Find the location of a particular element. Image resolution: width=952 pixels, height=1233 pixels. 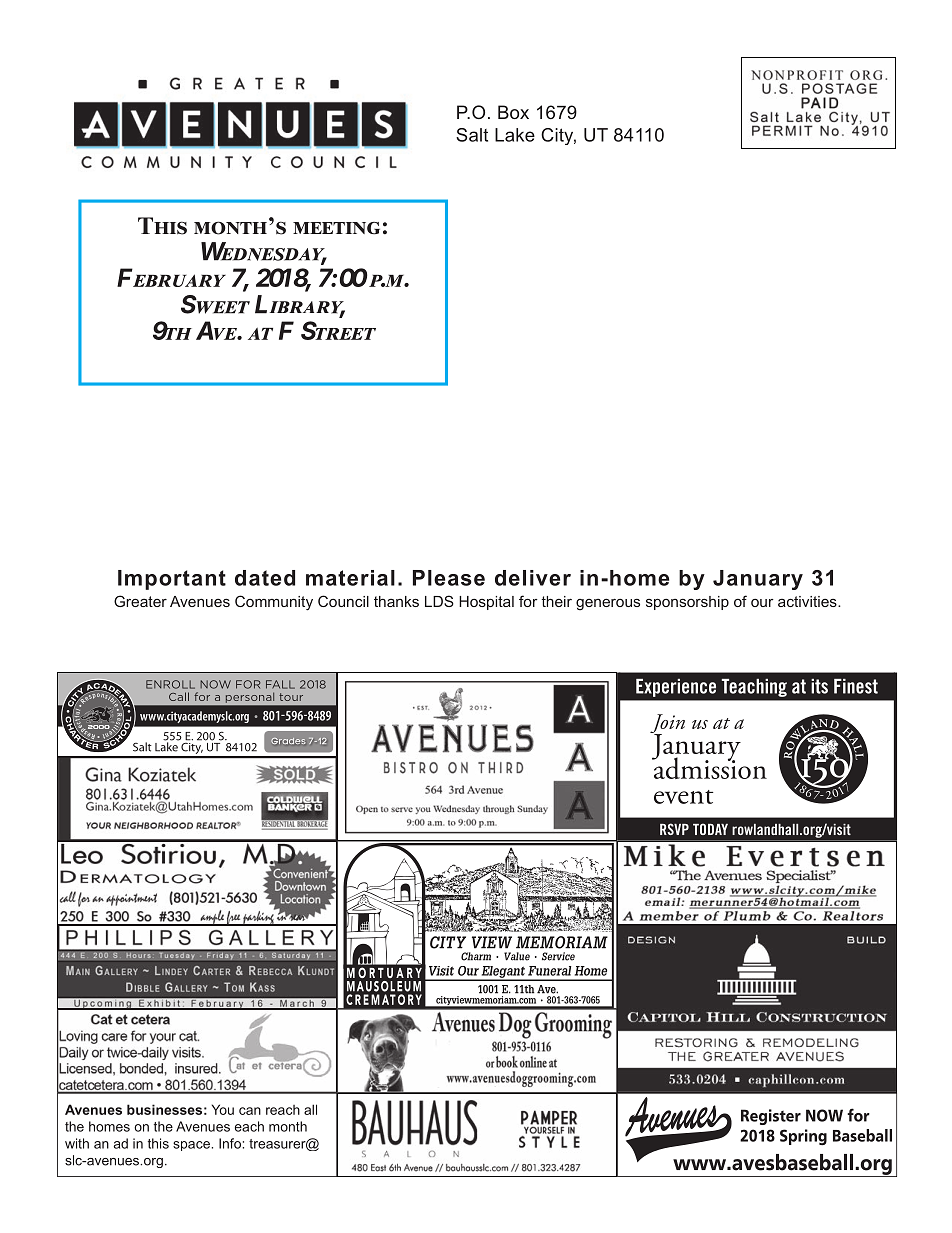

Please is located at coordinates (449, 578).
